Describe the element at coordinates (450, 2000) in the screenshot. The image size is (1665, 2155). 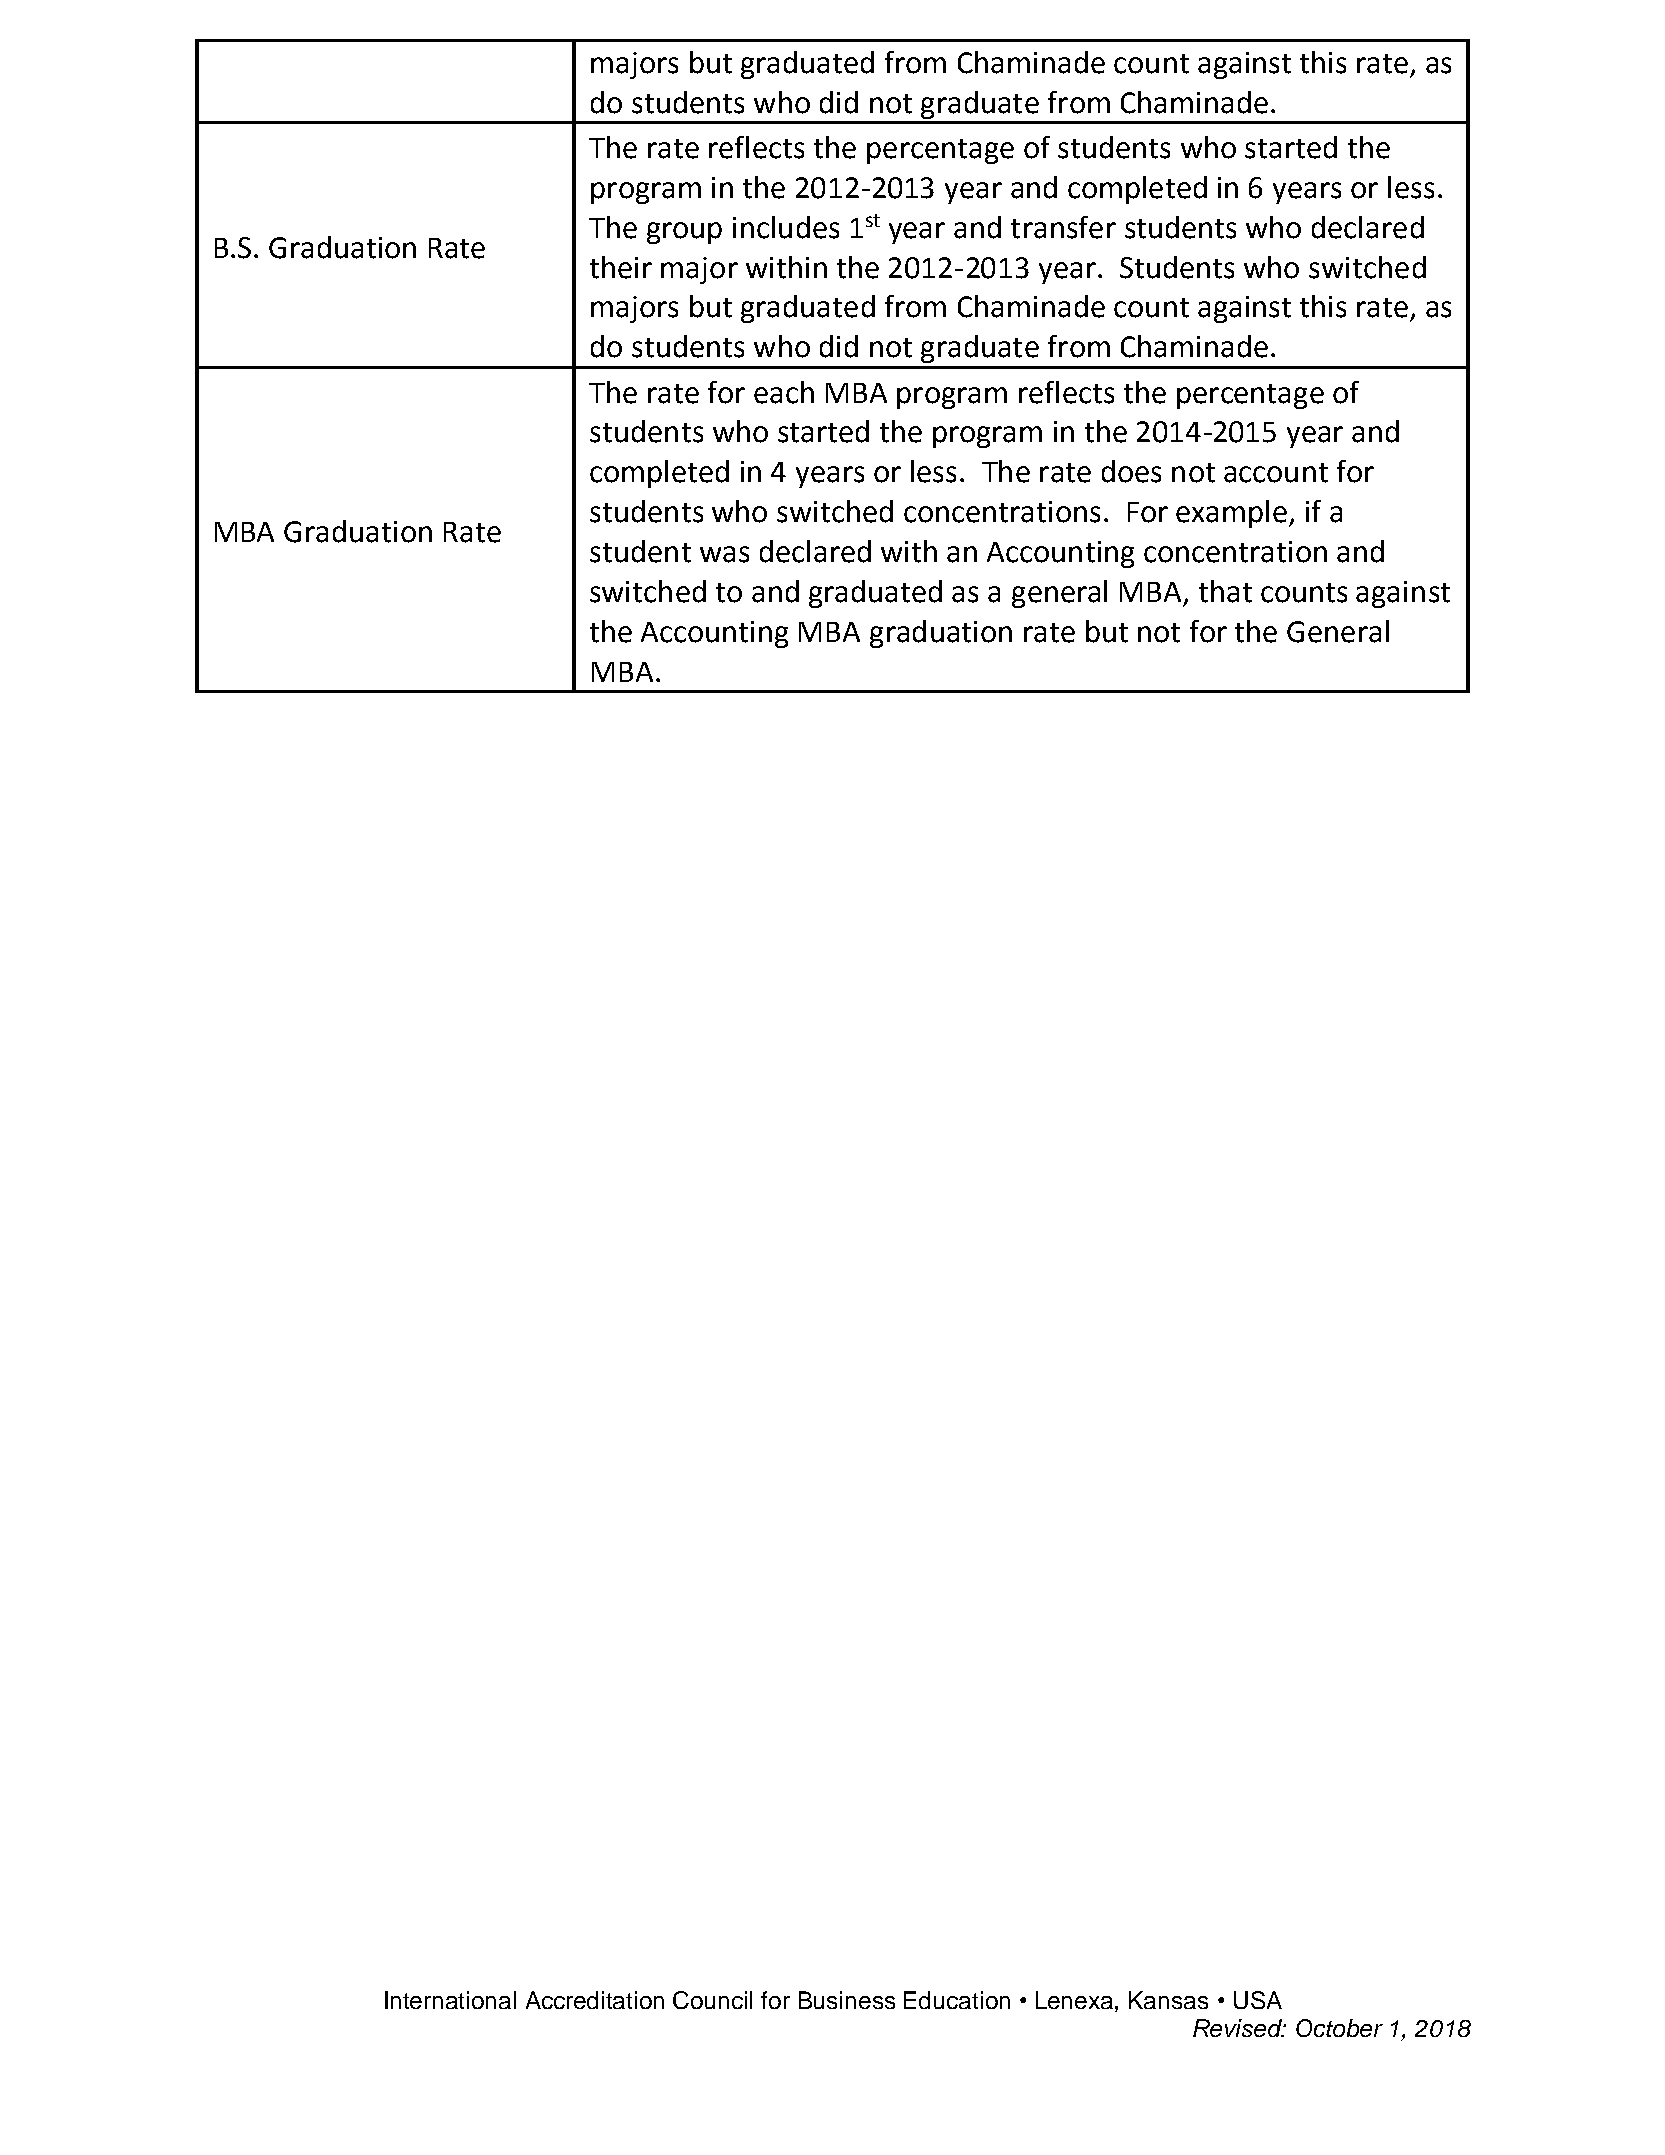
I see `International` at that location.
